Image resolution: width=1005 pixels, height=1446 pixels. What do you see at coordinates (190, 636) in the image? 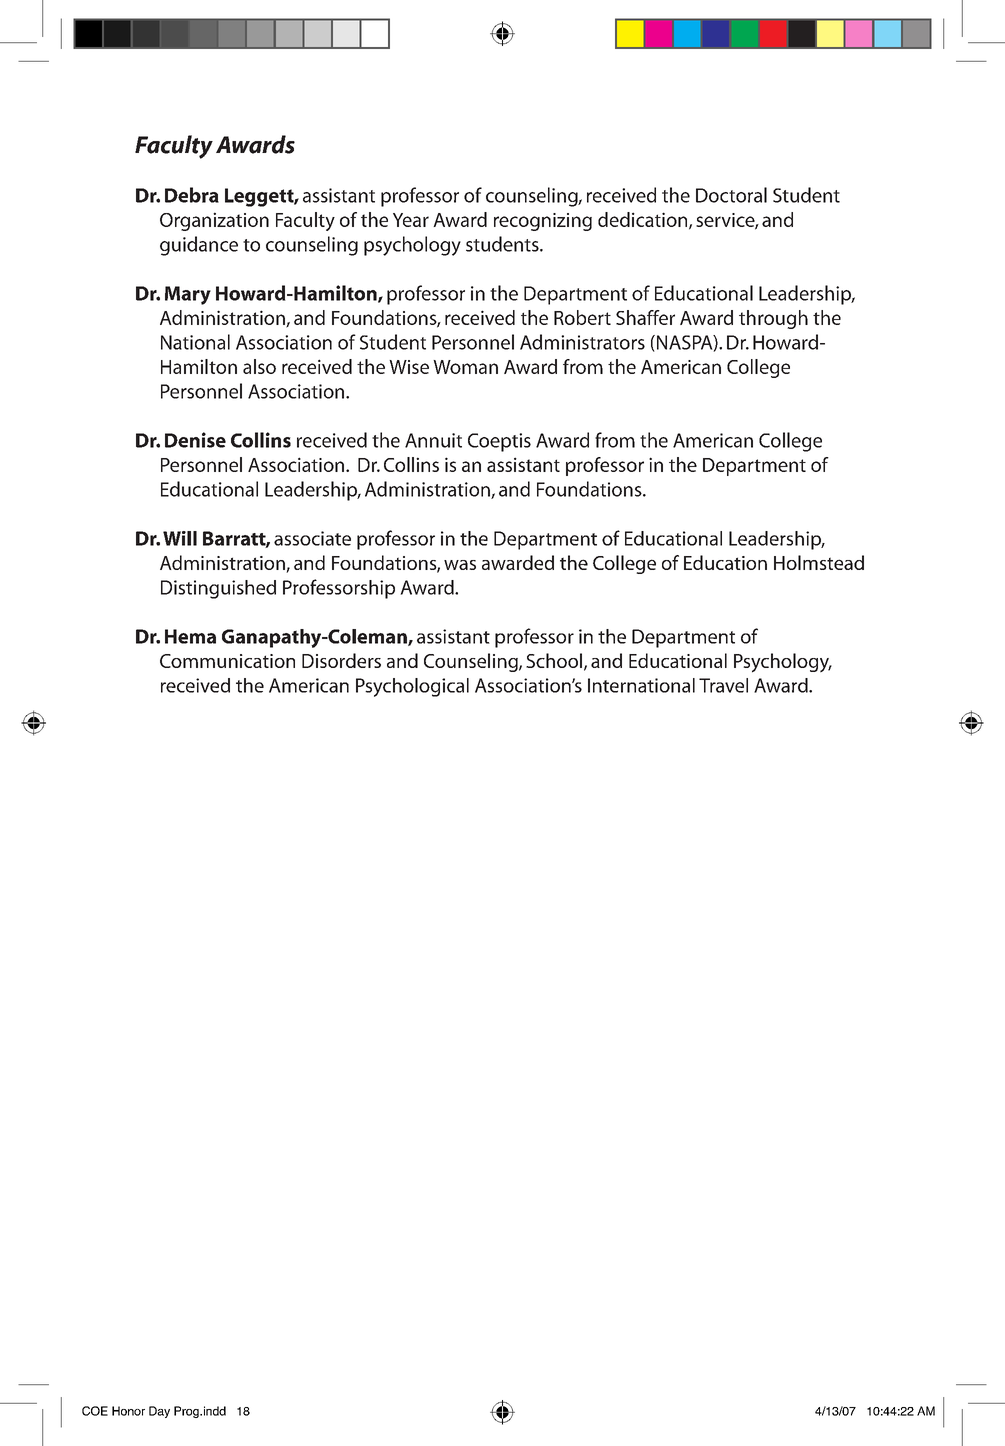
I see `Hema` at bounding box center [190, 636].
